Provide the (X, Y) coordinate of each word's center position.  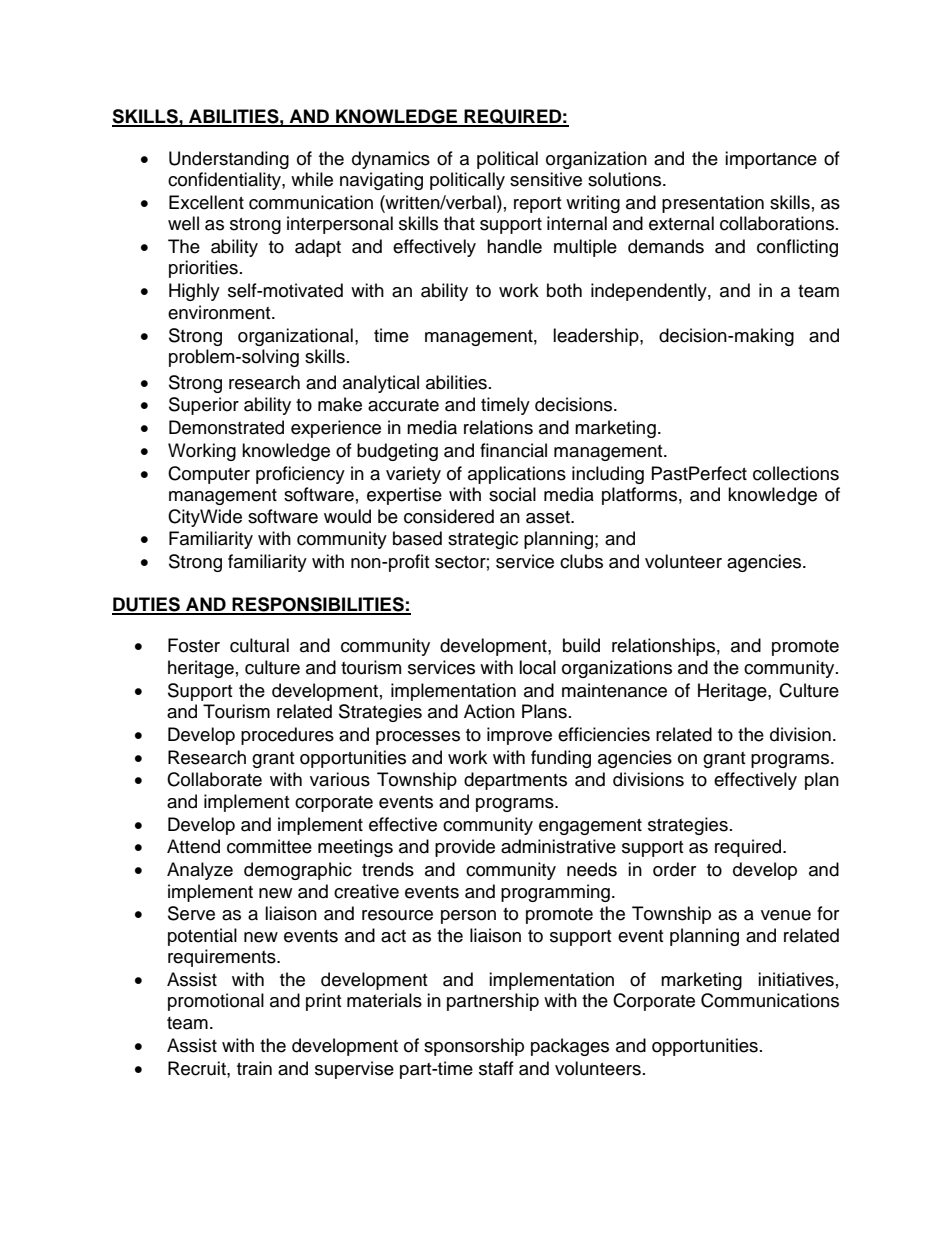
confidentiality (225, 181)
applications (517, 475)
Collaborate (214, 779)
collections (796, 473)
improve (519, 736)
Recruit (198, 1068)
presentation (713, 204)
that (459, 223)
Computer (209, 475)
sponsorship (474, 1047)
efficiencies (604, 734)
